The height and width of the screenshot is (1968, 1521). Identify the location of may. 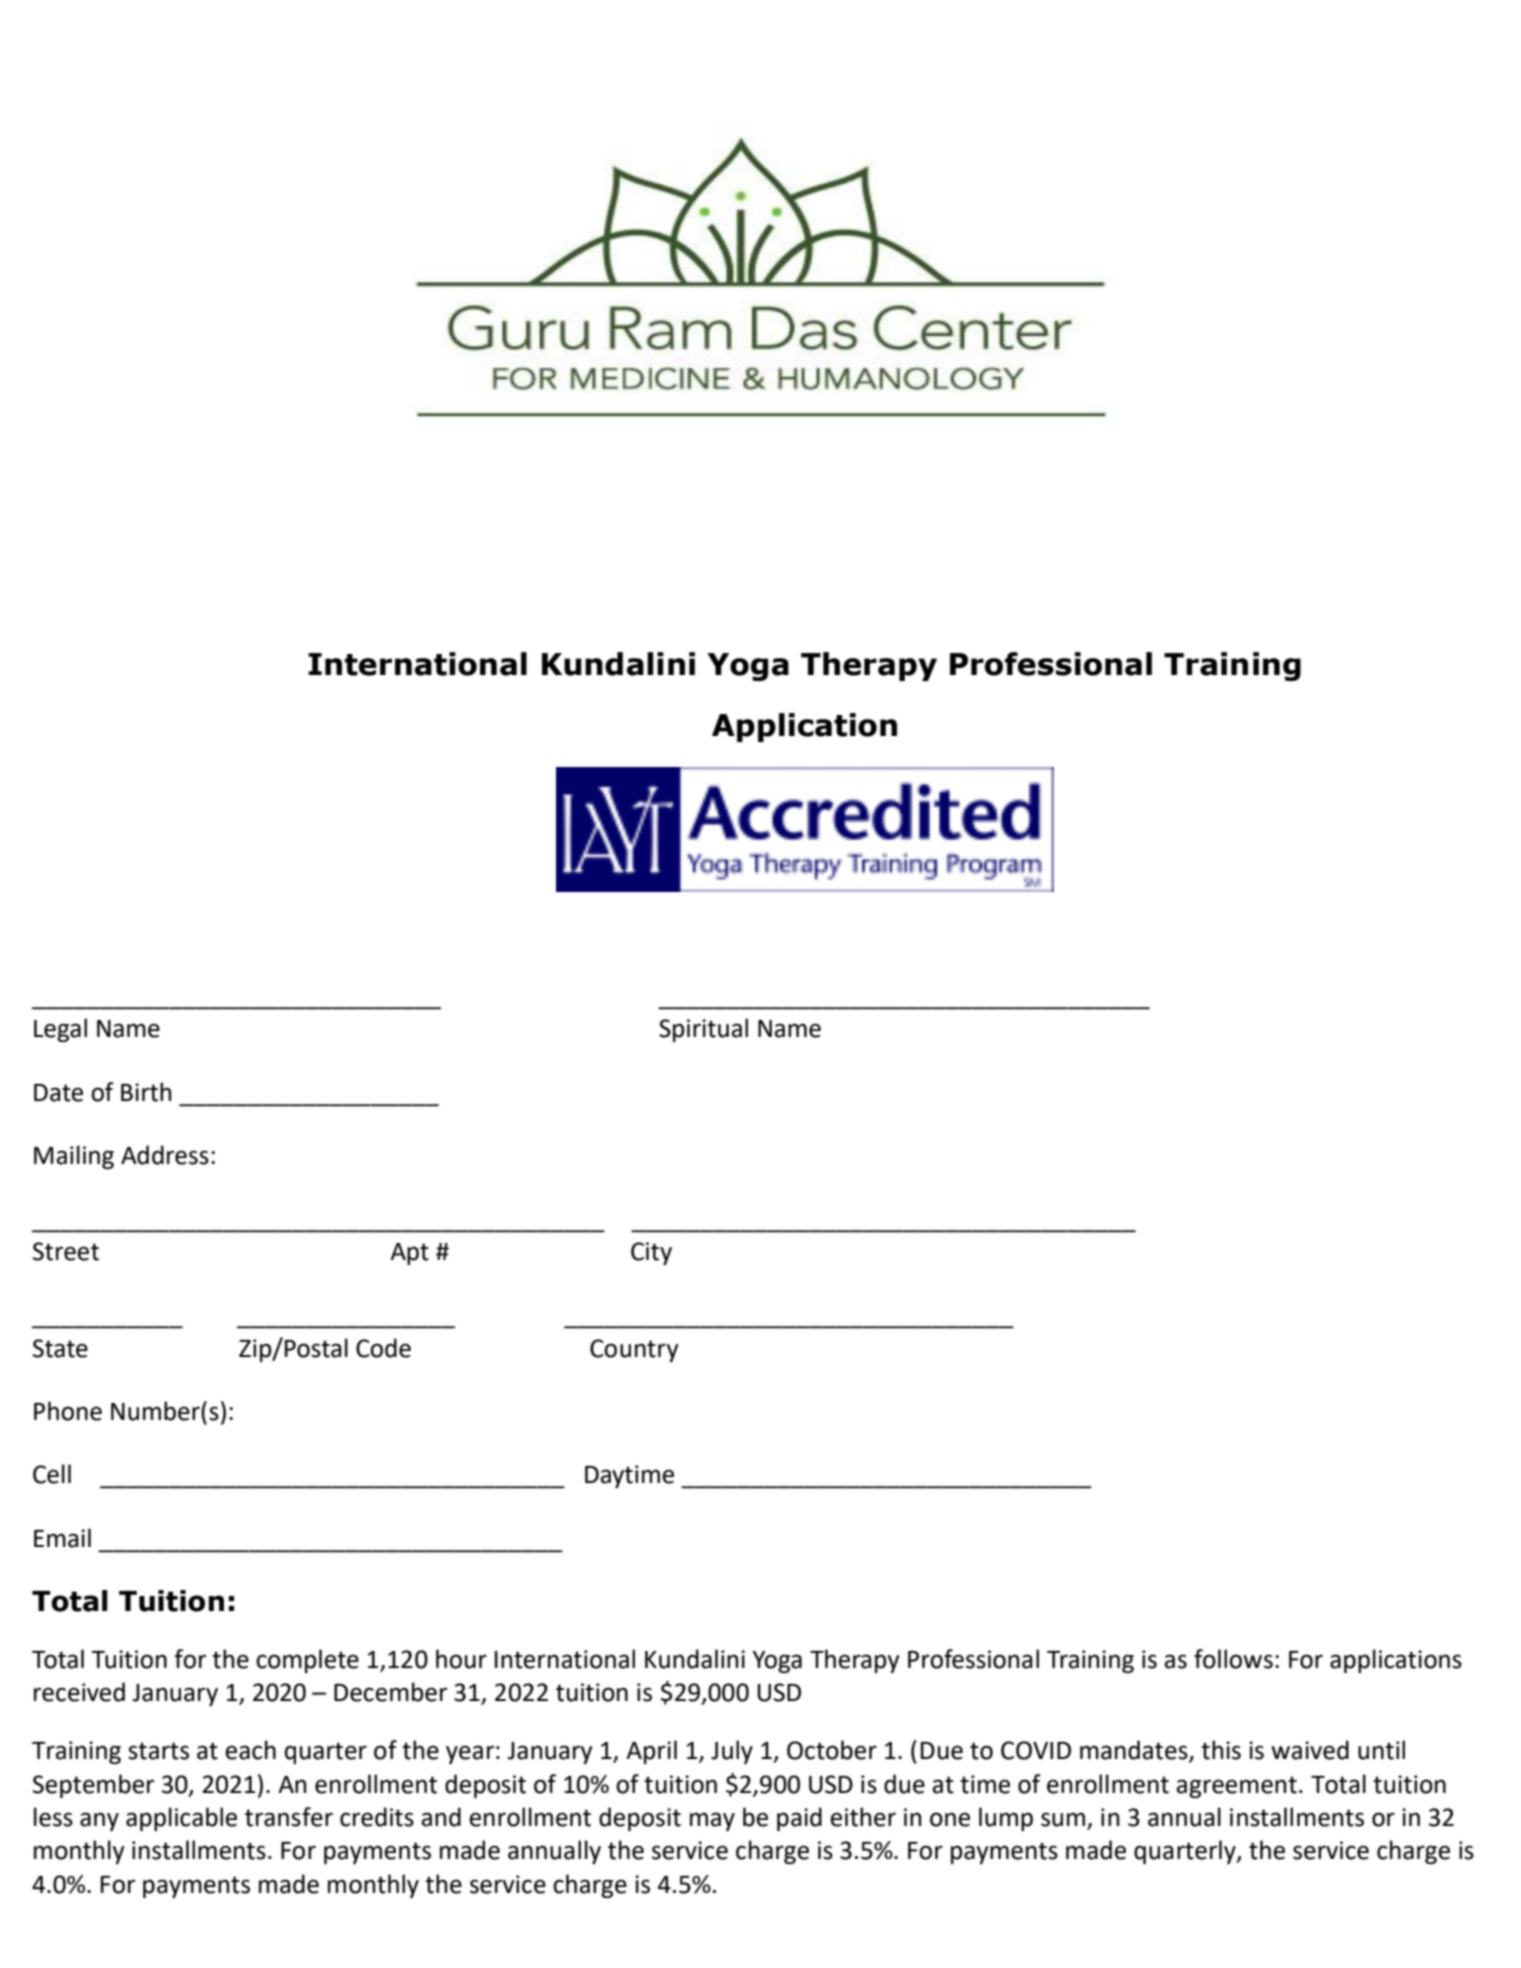
(712, 1821).
